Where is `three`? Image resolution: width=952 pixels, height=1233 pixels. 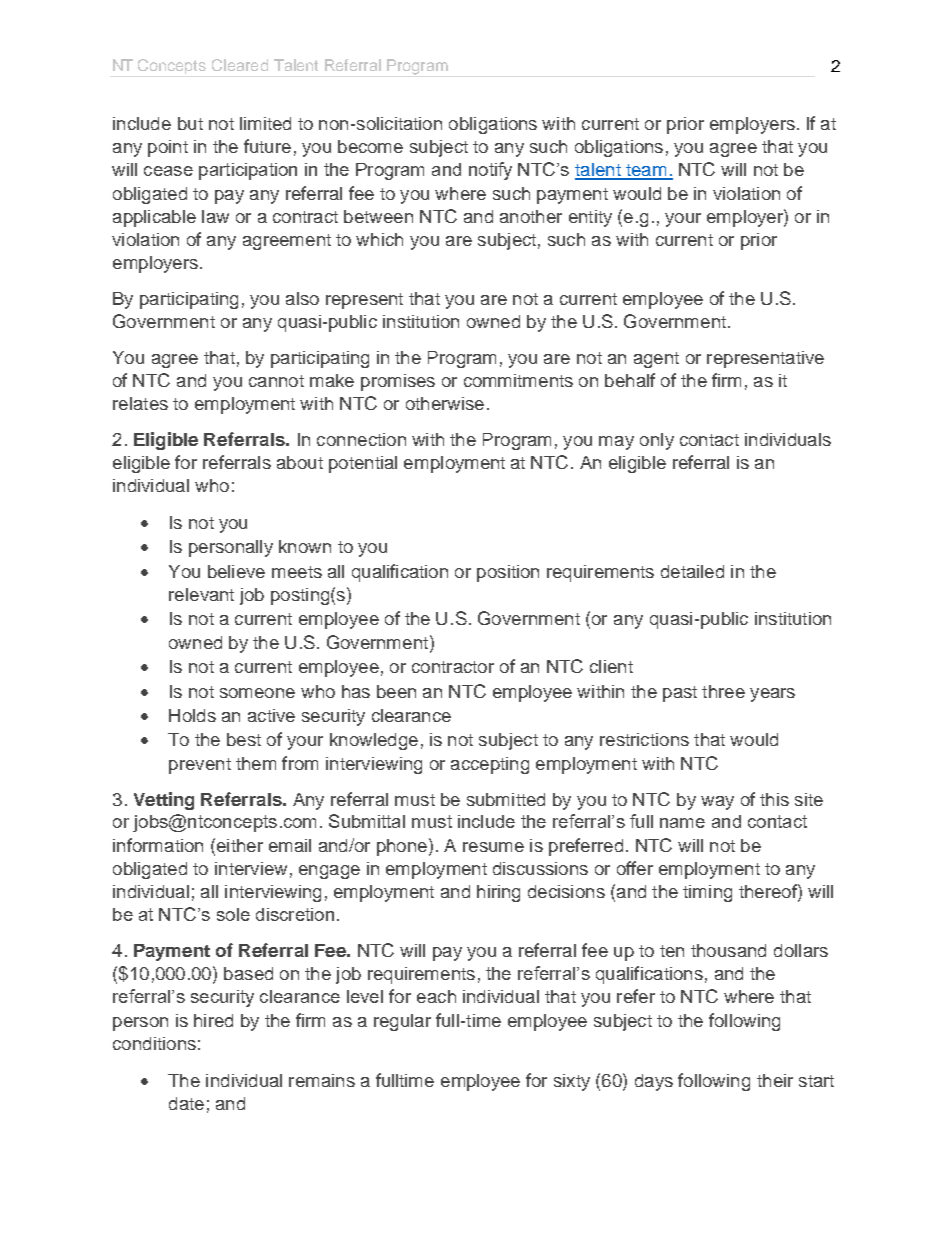 three is located at coordinates (723, 691).
